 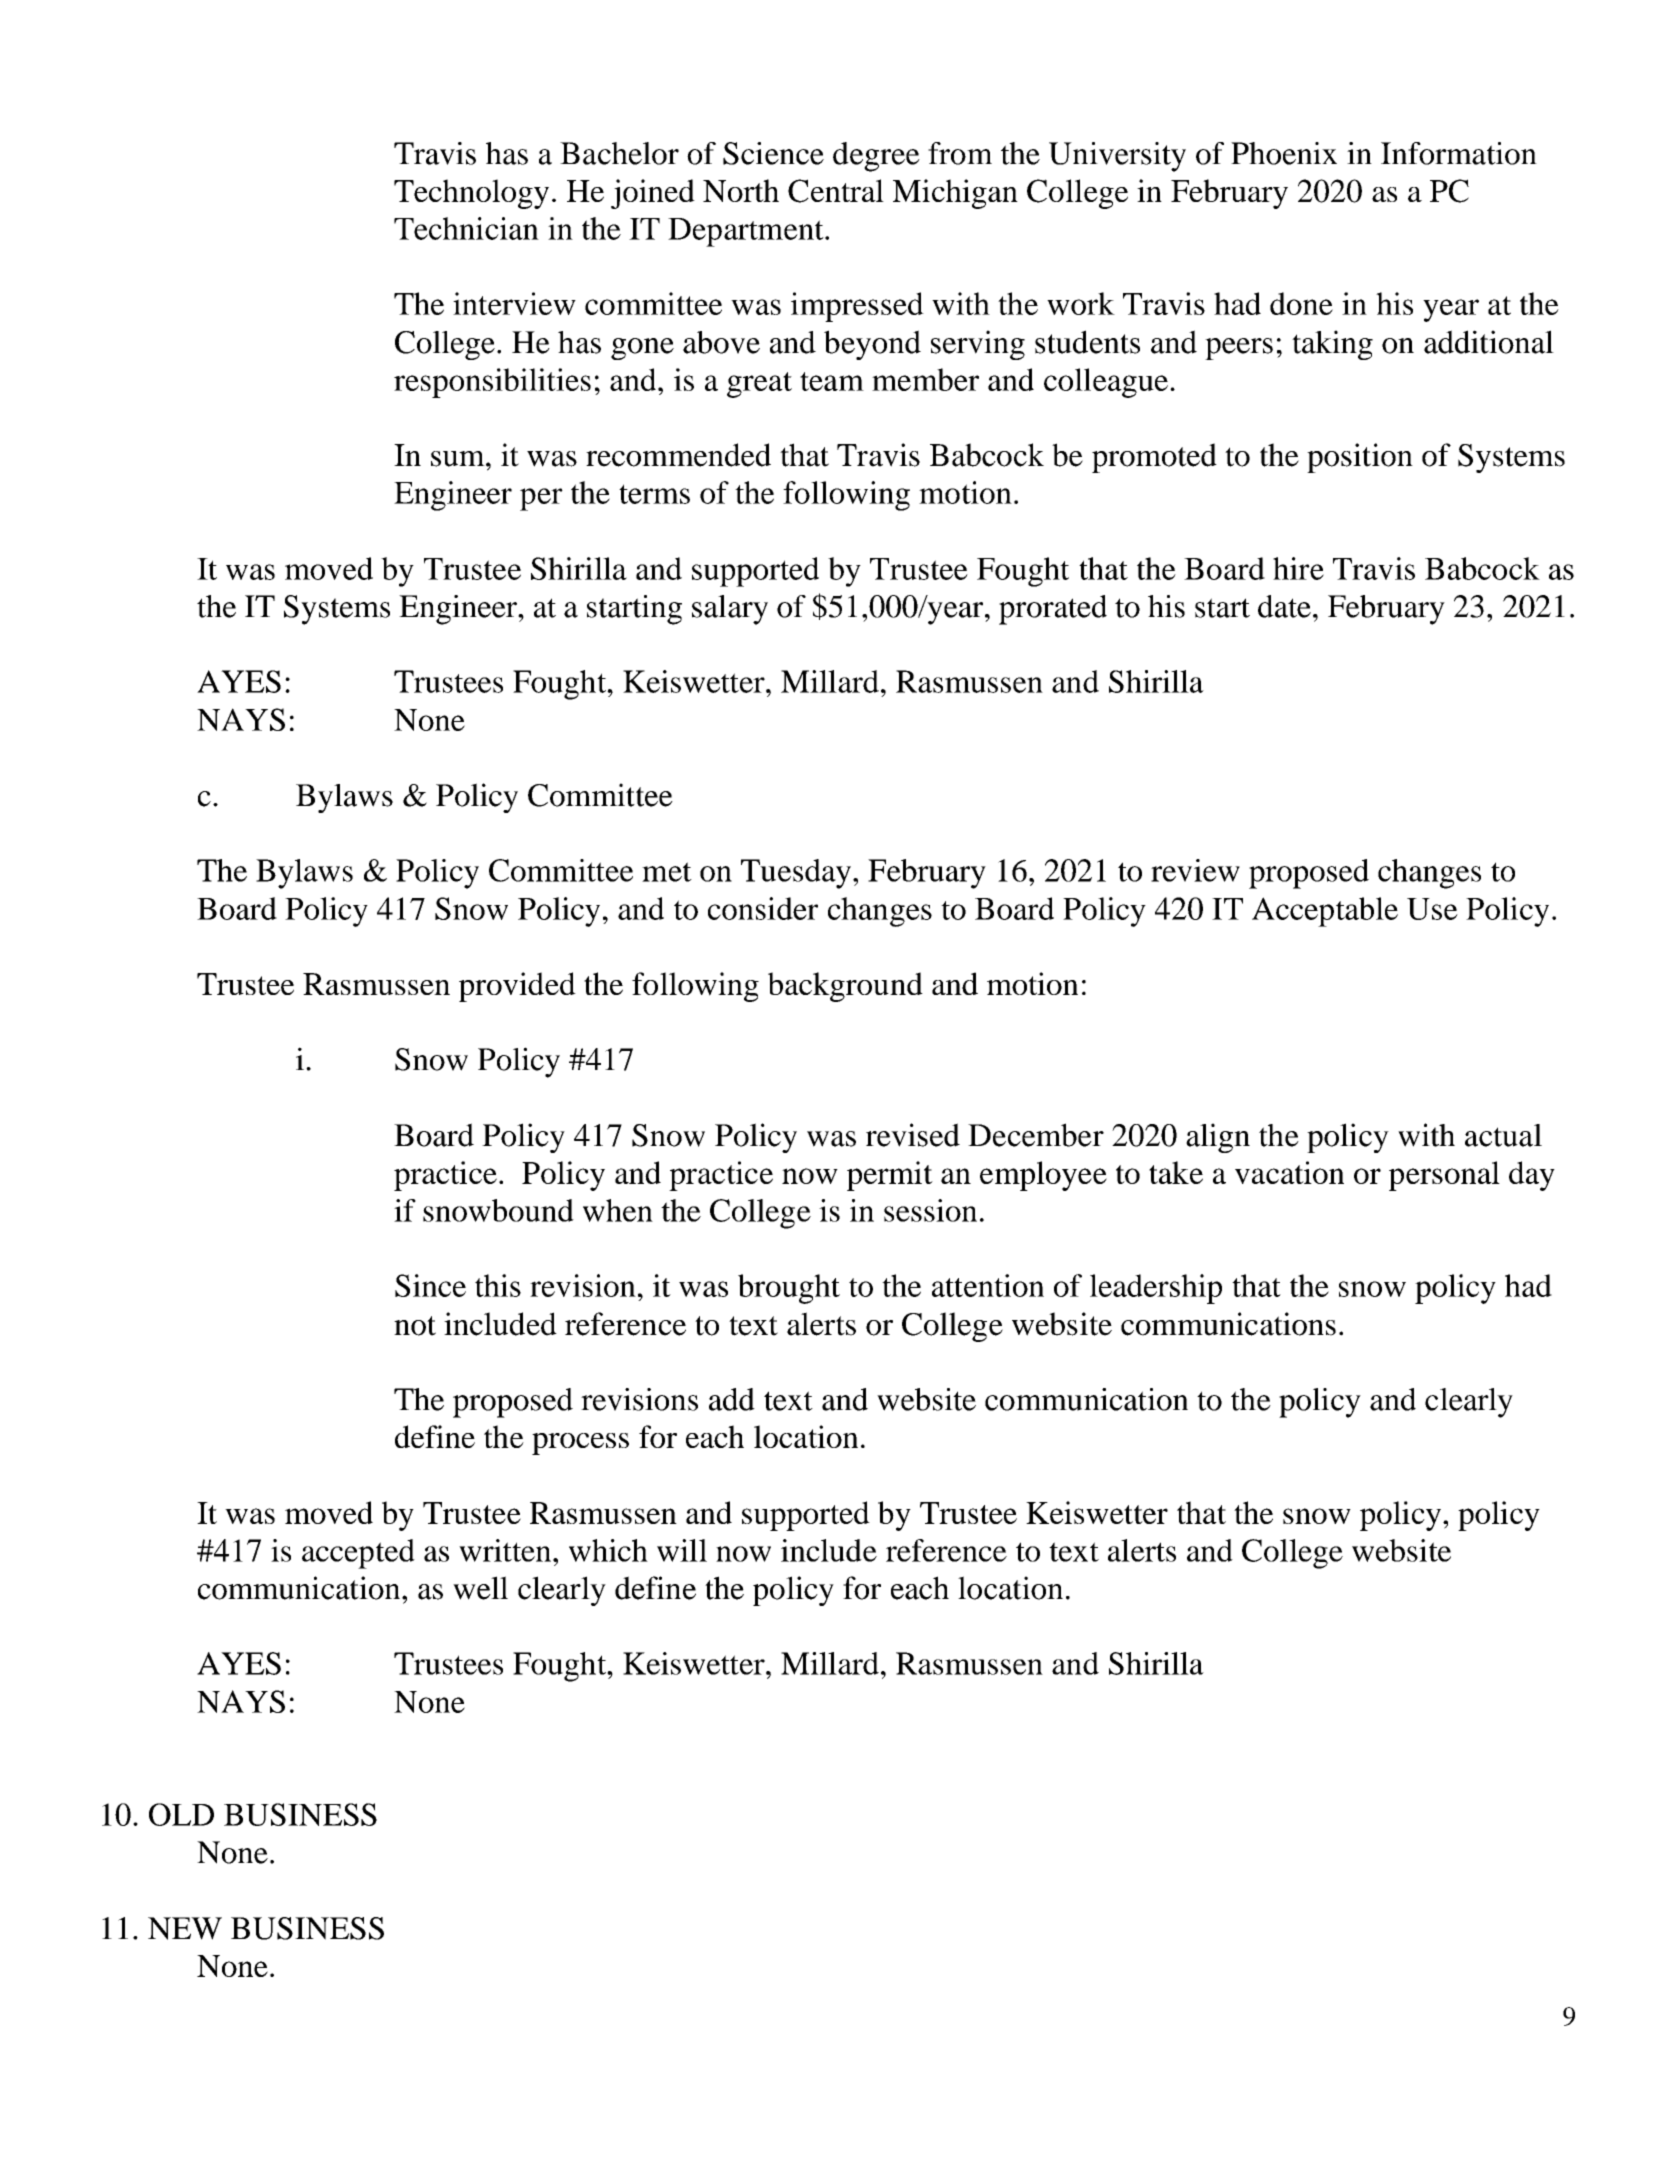 I want to click on Phoenix, so click(x=1284, y=153).
